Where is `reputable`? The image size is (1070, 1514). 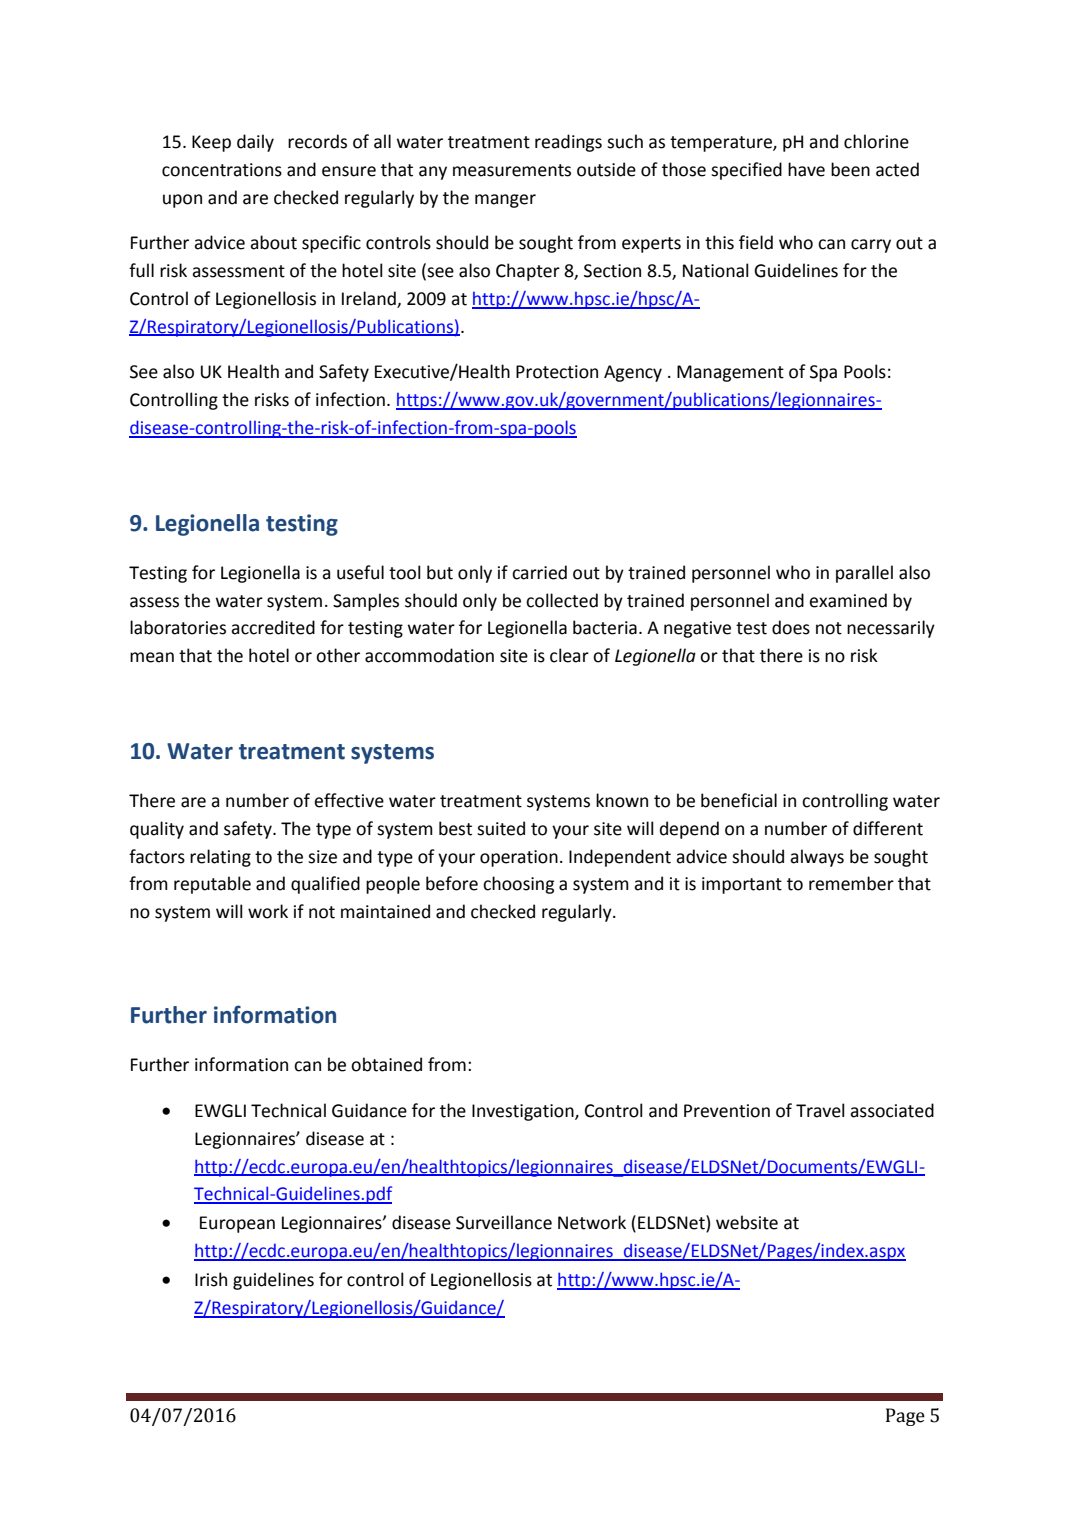
reputable is located at coordinates (212, 885).
